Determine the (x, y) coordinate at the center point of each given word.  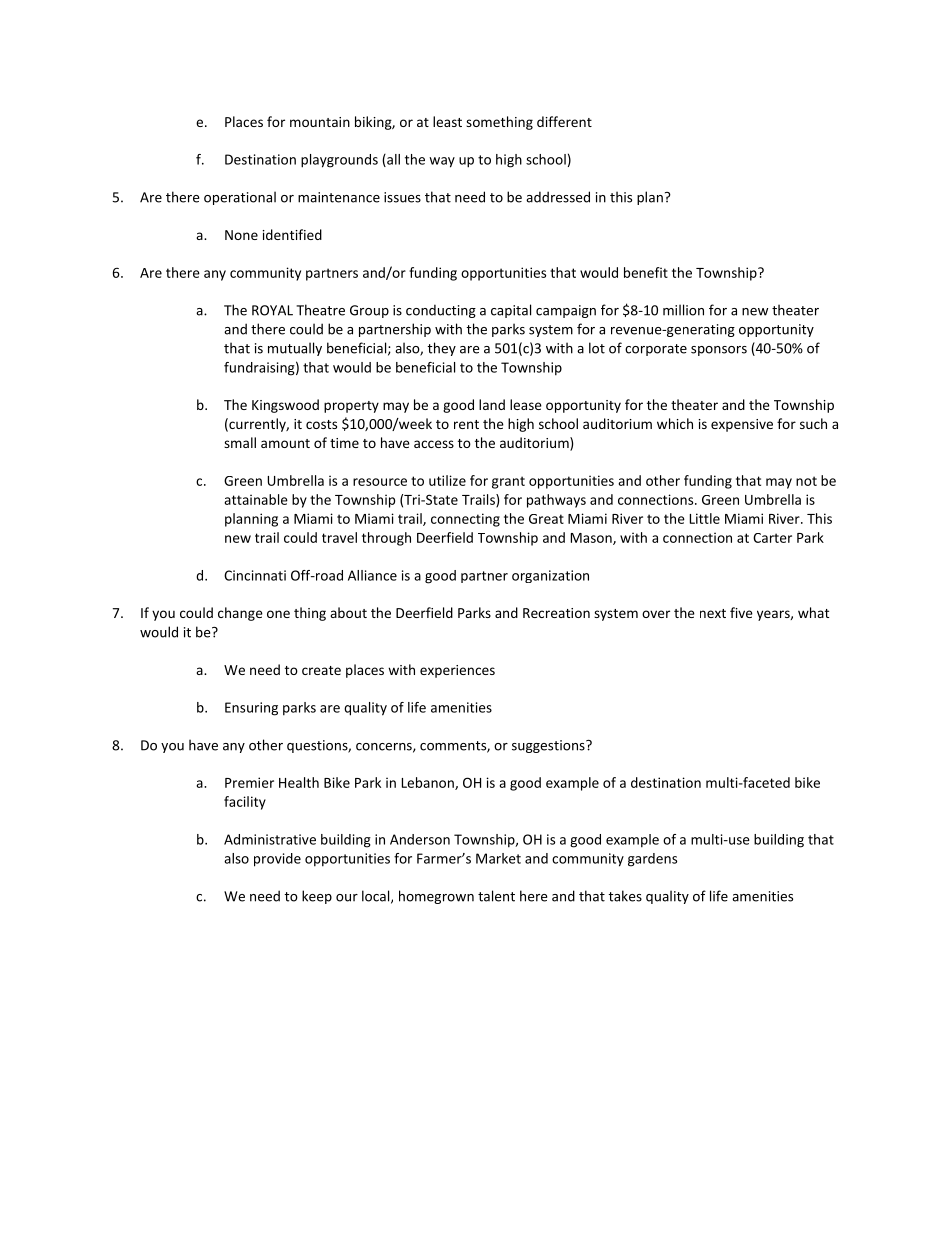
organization (550, 576)
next (713, 613)
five (741, 612)
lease (526, 404)
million (683, 310)
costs (321, 424)
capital (511, 311)
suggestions (549, 746)
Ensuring (251, 709)
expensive (742, 425)
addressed (558, 197)
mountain (320, 122)
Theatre (320, 310)
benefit (646, 272)
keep (317, 897)
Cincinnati (255, 575)
